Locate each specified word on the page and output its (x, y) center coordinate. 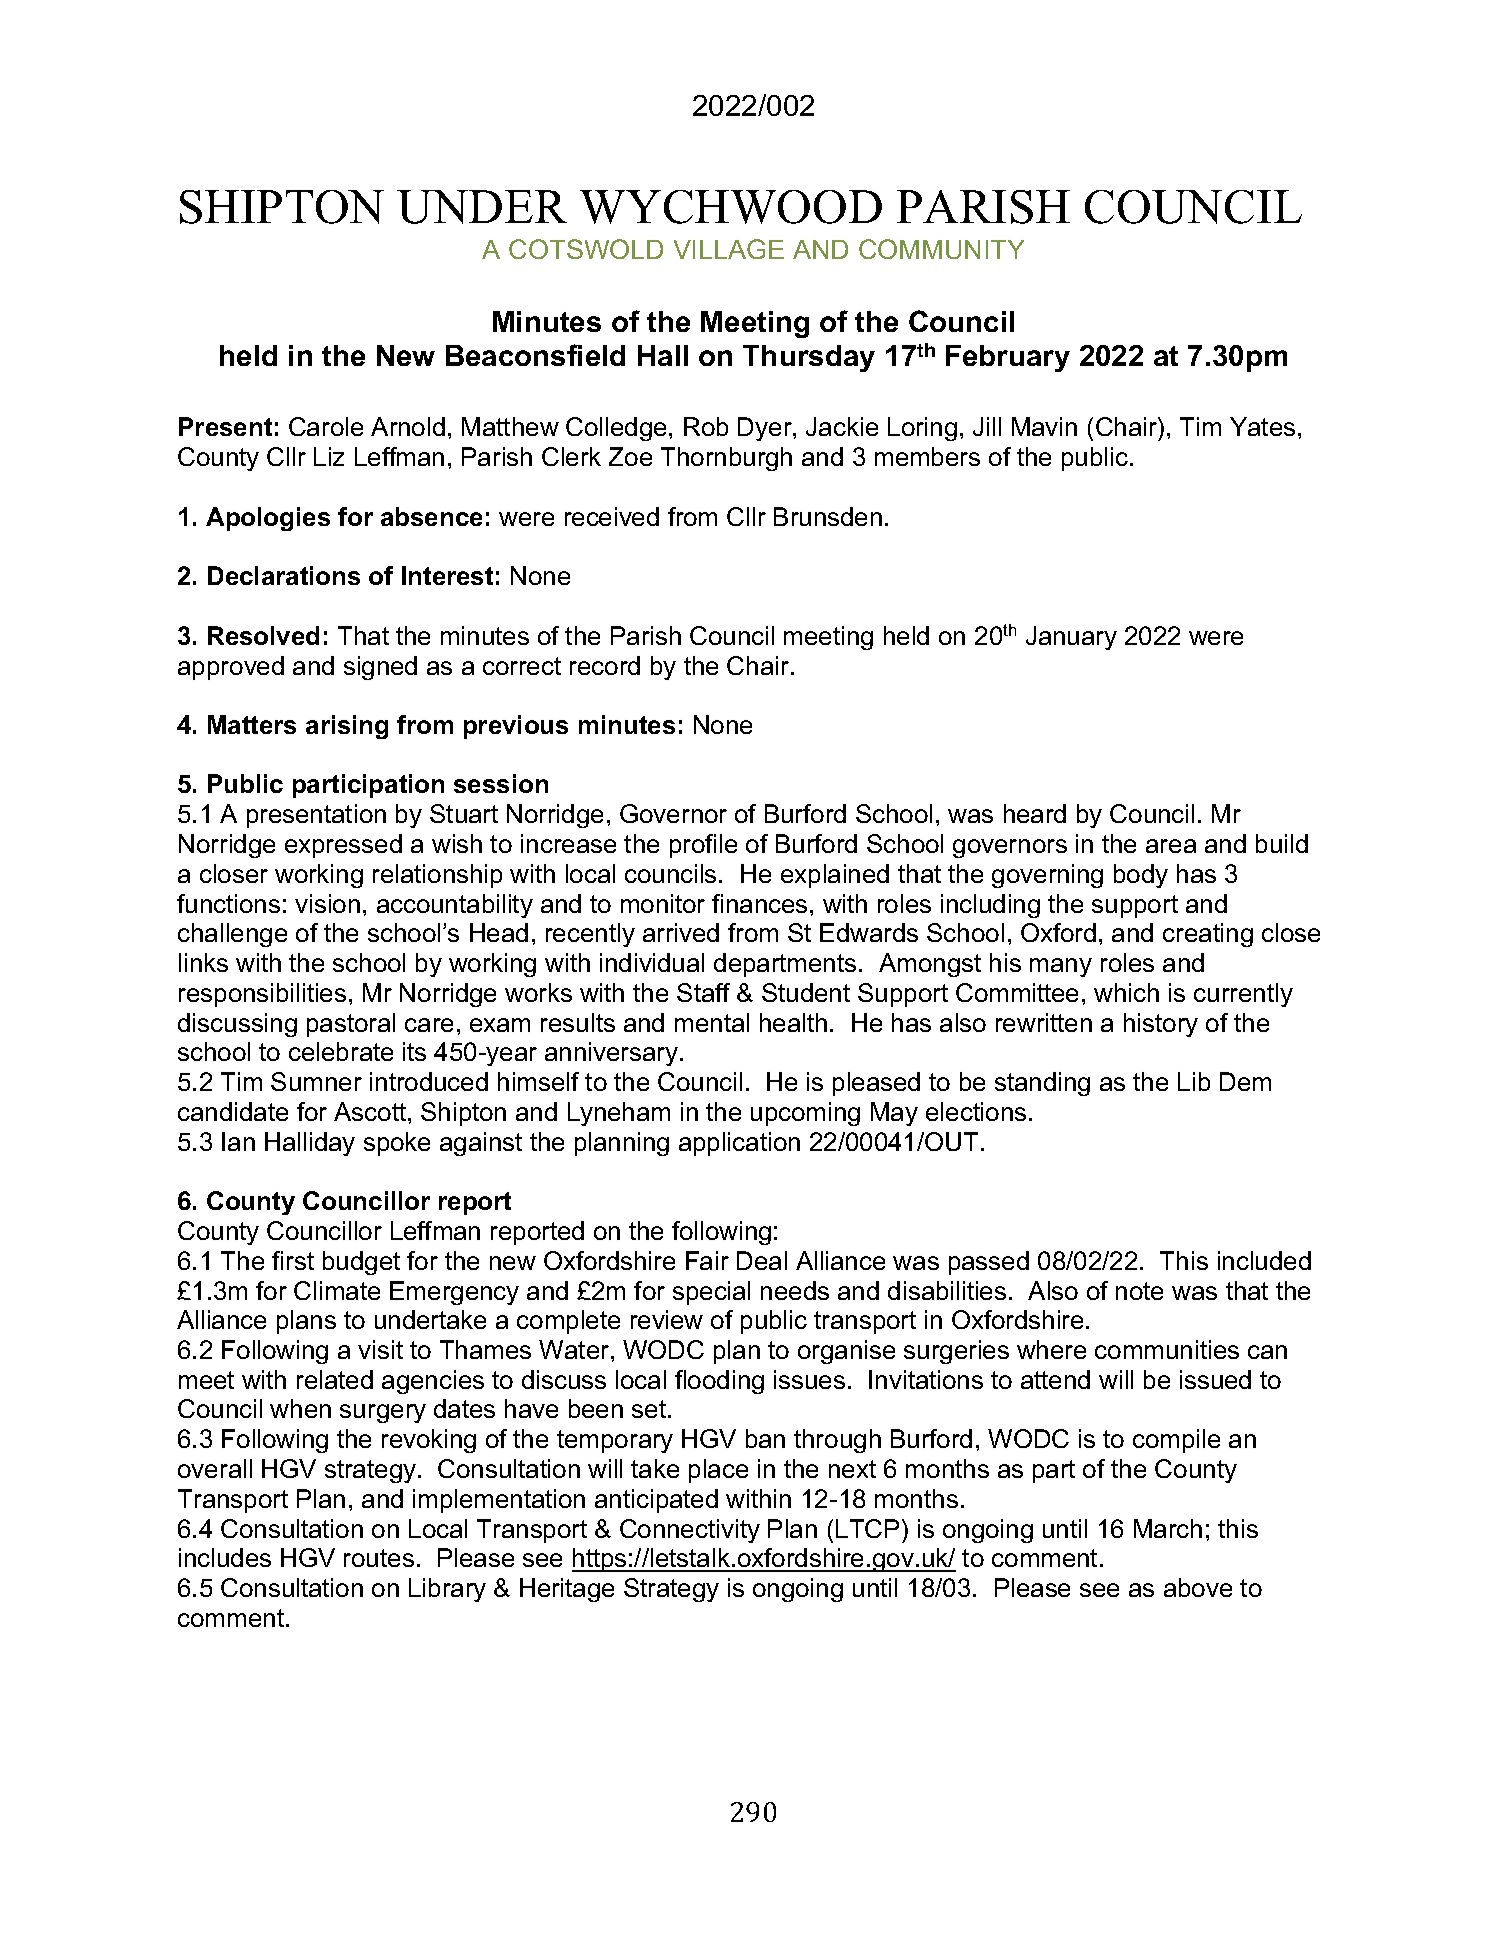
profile (703, 846)
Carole (326, 426)
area (1171, 846)
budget (361, 1263)
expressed (343, 846)
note (1139, 1291)
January (1071, 638)
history (1161, 1025)
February (1008, 358)
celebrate (341, 1051)
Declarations (284, 575)
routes (379, 1558)
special (711, 1293)
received (612, 516)
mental (712, 1022)
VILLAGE (729, 249)
